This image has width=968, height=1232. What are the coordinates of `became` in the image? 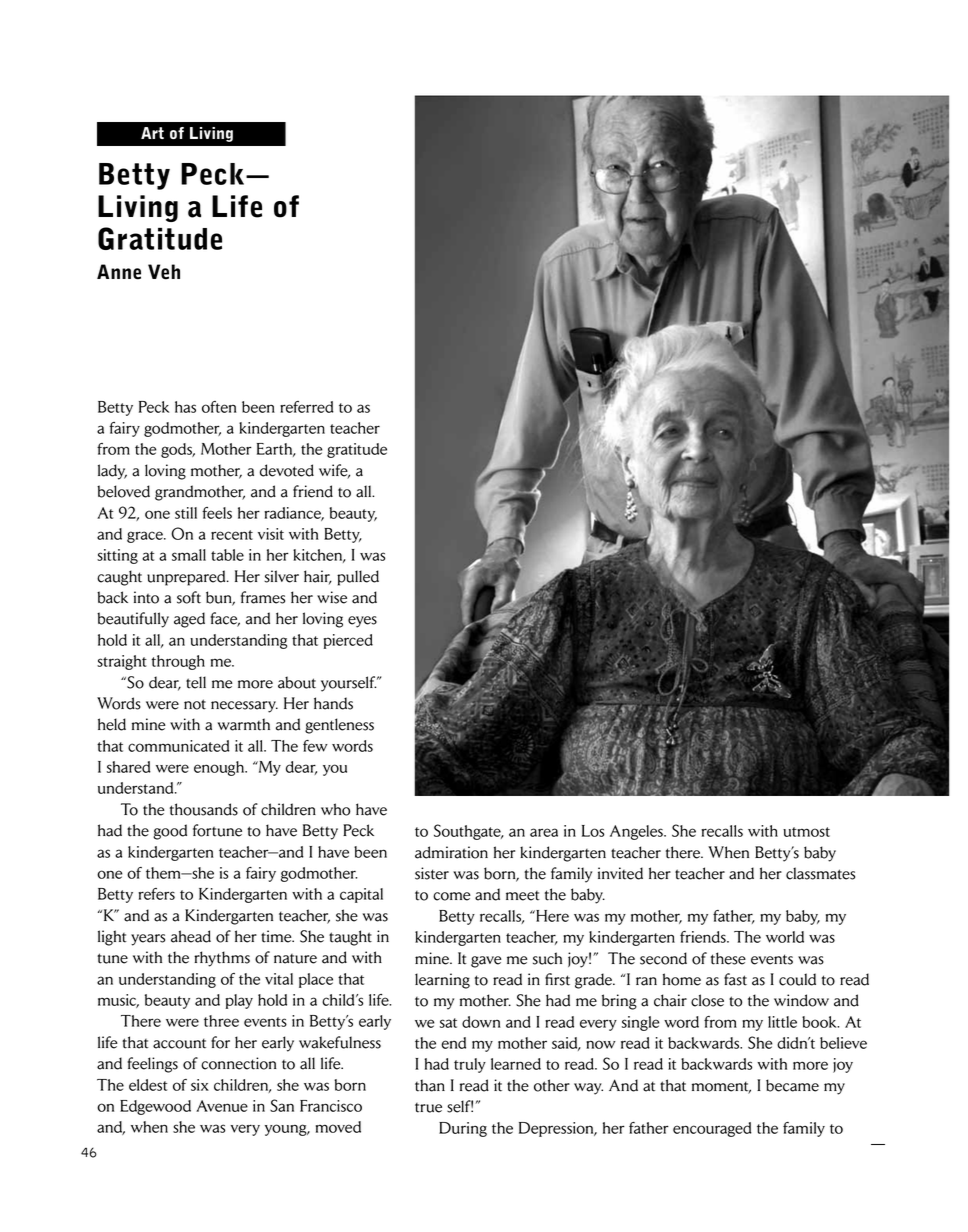 It's located at (792, 1085).
